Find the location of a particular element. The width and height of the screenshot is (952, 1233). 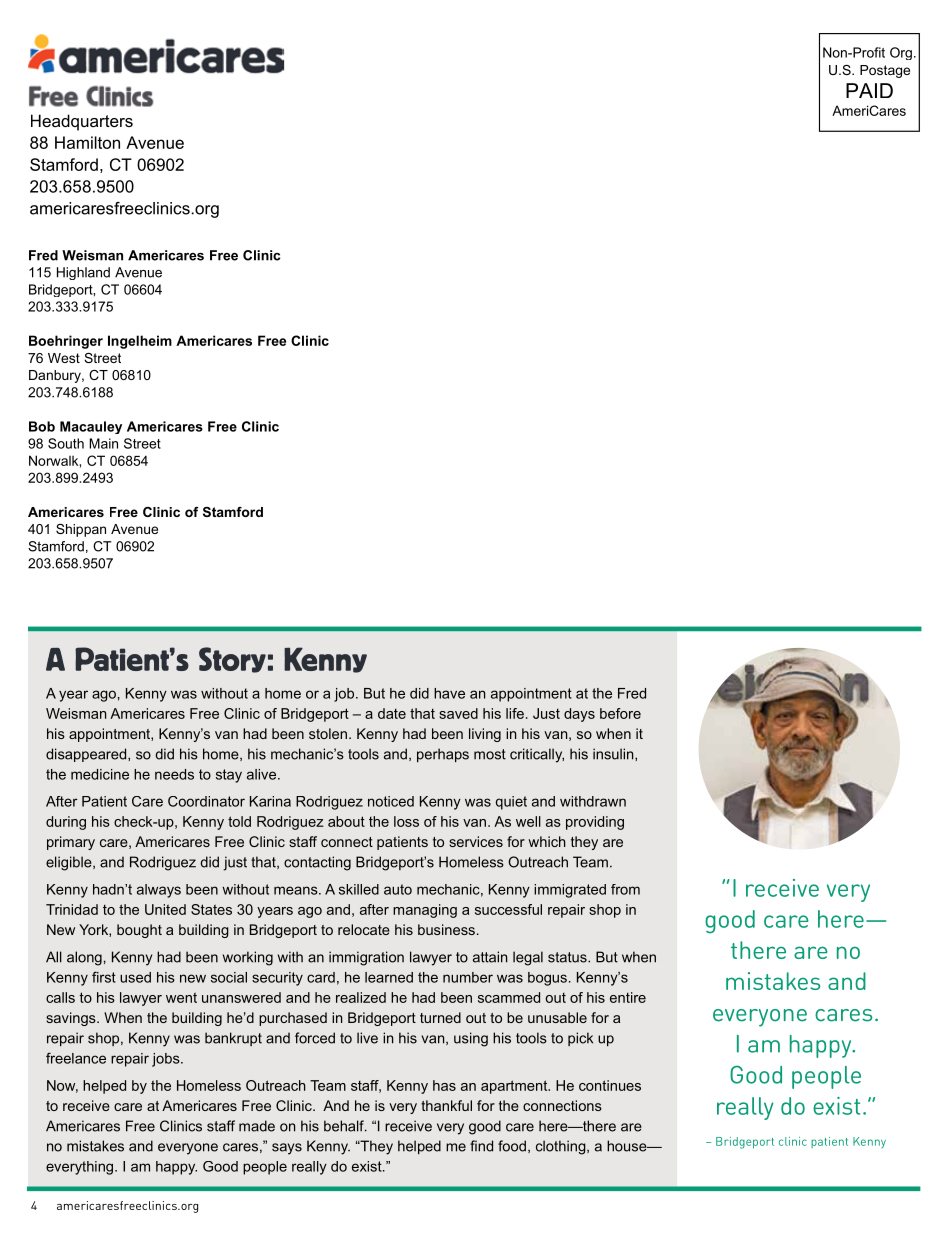

Hamilton is located at coordinates (87, 142).
